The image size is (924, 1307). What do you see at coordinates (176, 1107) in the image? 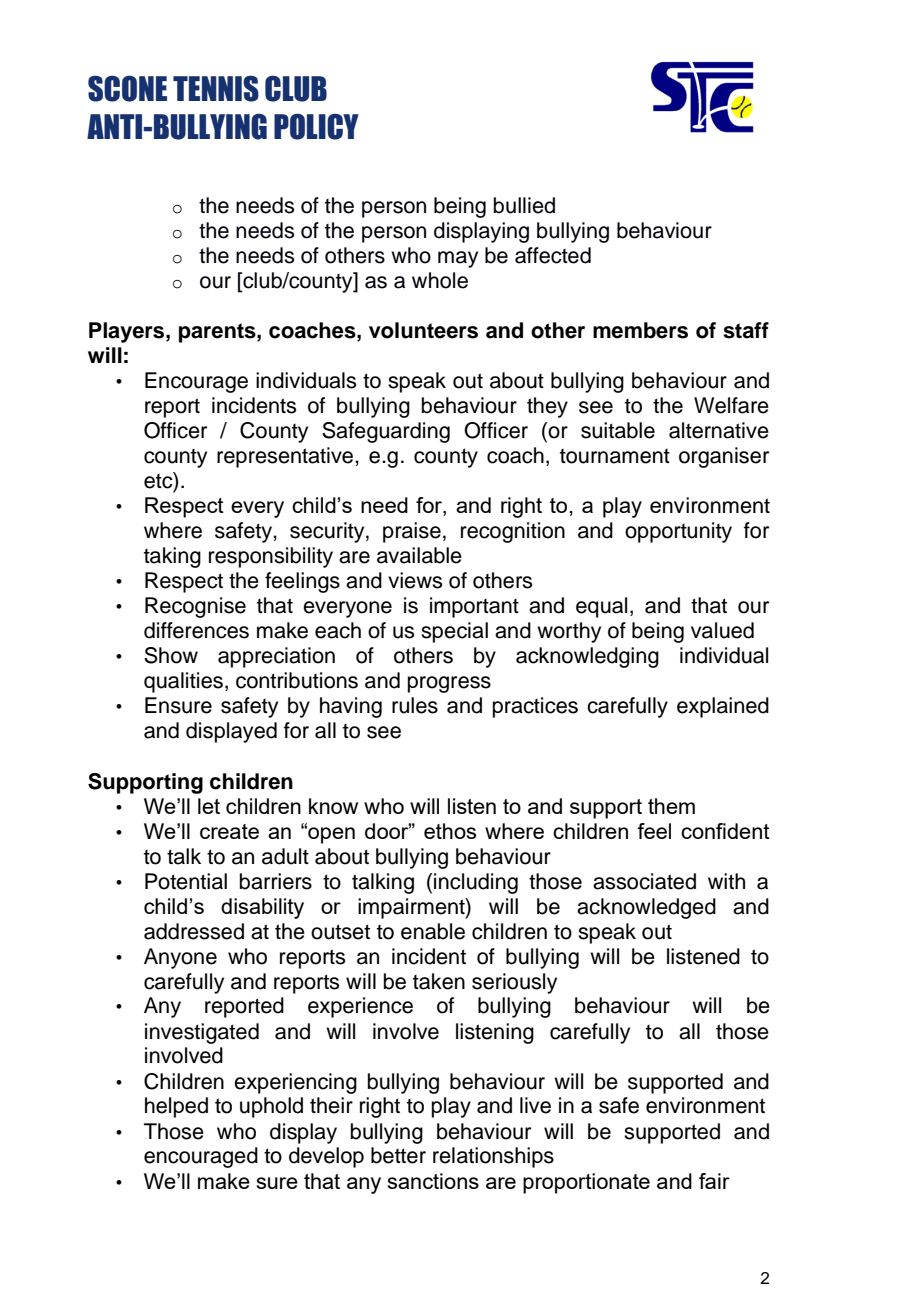
I see `helped` at bounding box center [176, 1107].
